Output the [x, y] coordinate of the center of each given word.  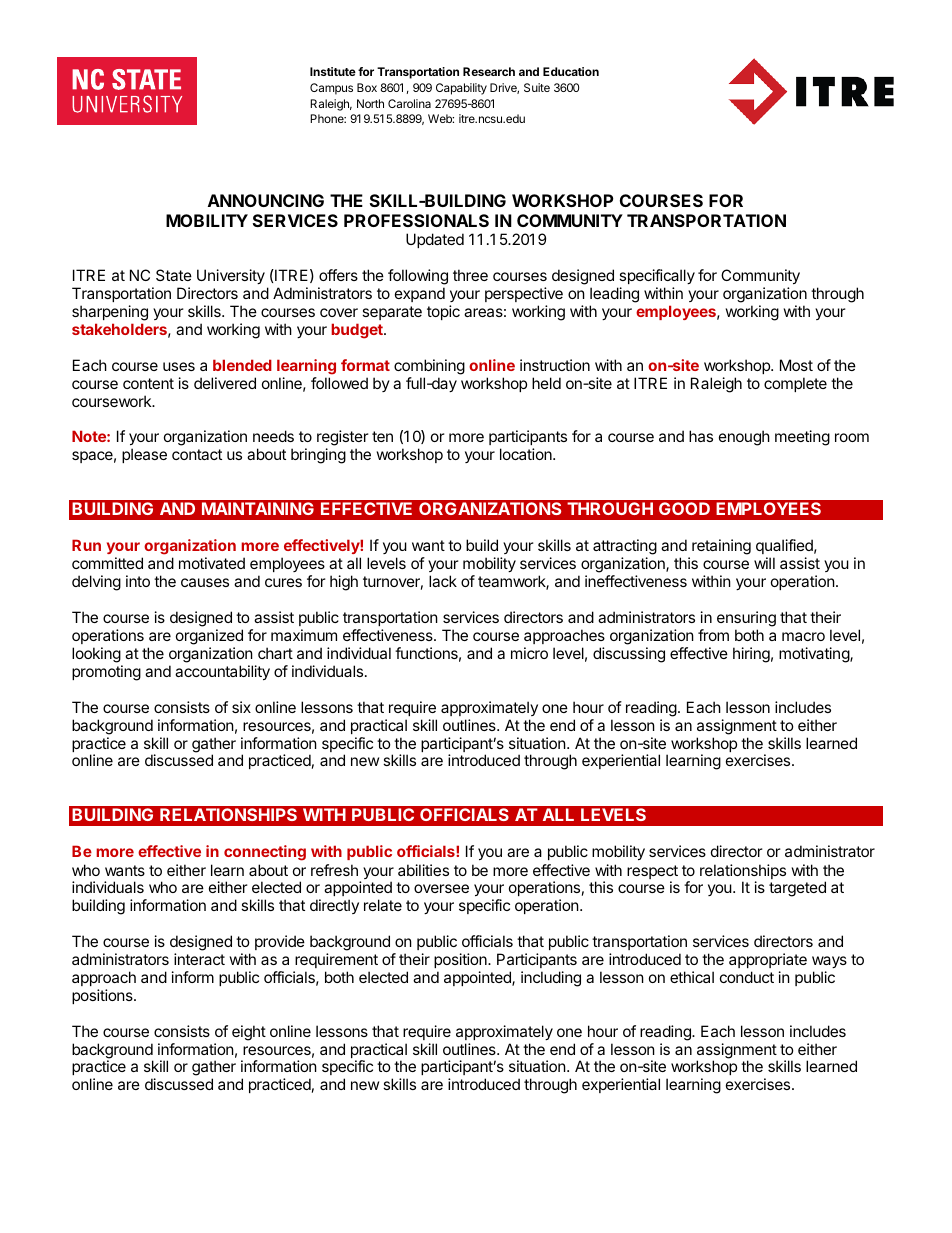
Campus [331, 89]
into [138, 581]
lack [443, 581]
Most [796, 365]
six [241, 707]
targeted [797, 889]
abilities [423, 870]
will [764, 563]
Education [571, 71]
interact [199, 959]
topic [443, 312]
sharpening [110, 313]
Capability [461, 89]
